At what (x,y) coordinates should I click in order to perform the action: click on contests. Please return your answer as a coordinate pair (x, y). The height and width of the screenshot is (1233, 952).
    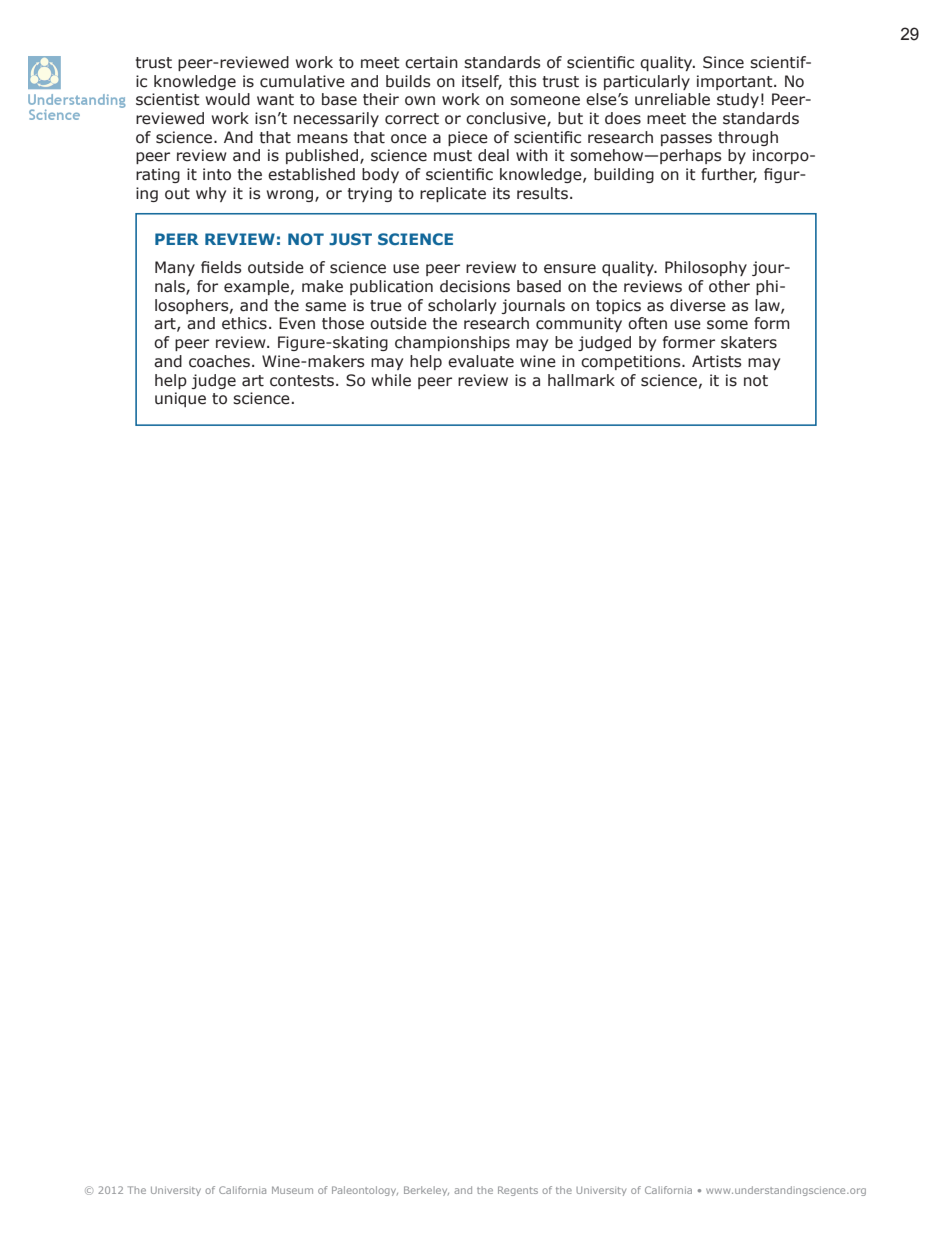
    Looking at the image, I should click on (302, 381).
